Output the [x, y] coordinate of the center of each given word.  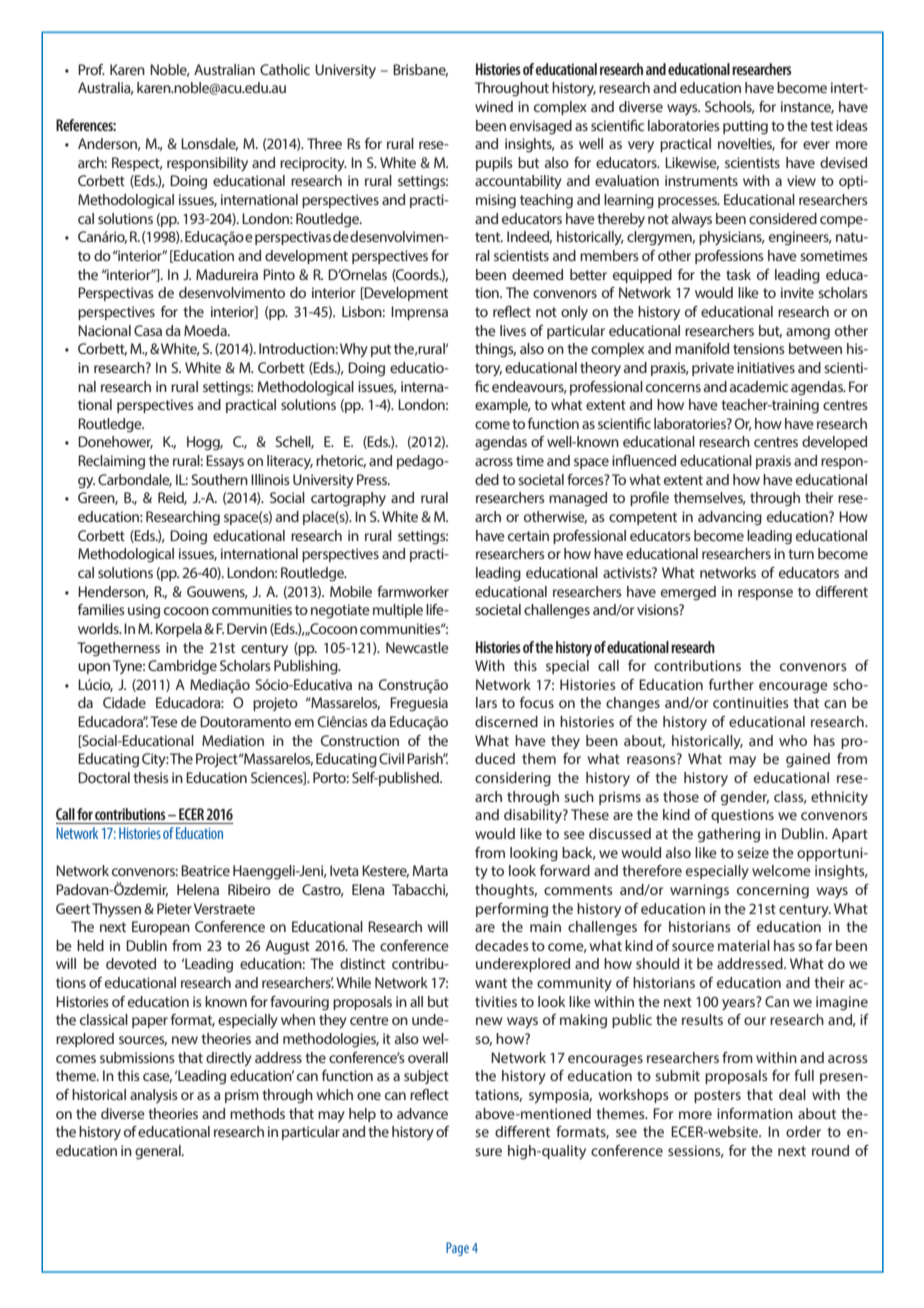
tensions [759, 348]
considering [513, 779]
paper [150, 1022]
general [159, 1152]
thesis [151, 777]
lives [513, 330]
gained [808, 760]
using [144, 611]
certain [528, 535]
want [491, 983]
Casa [148, 330]
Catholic [285, 69]
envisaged [541, 127]
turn [801, 554]
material [744, 945]
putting [745, 127]
